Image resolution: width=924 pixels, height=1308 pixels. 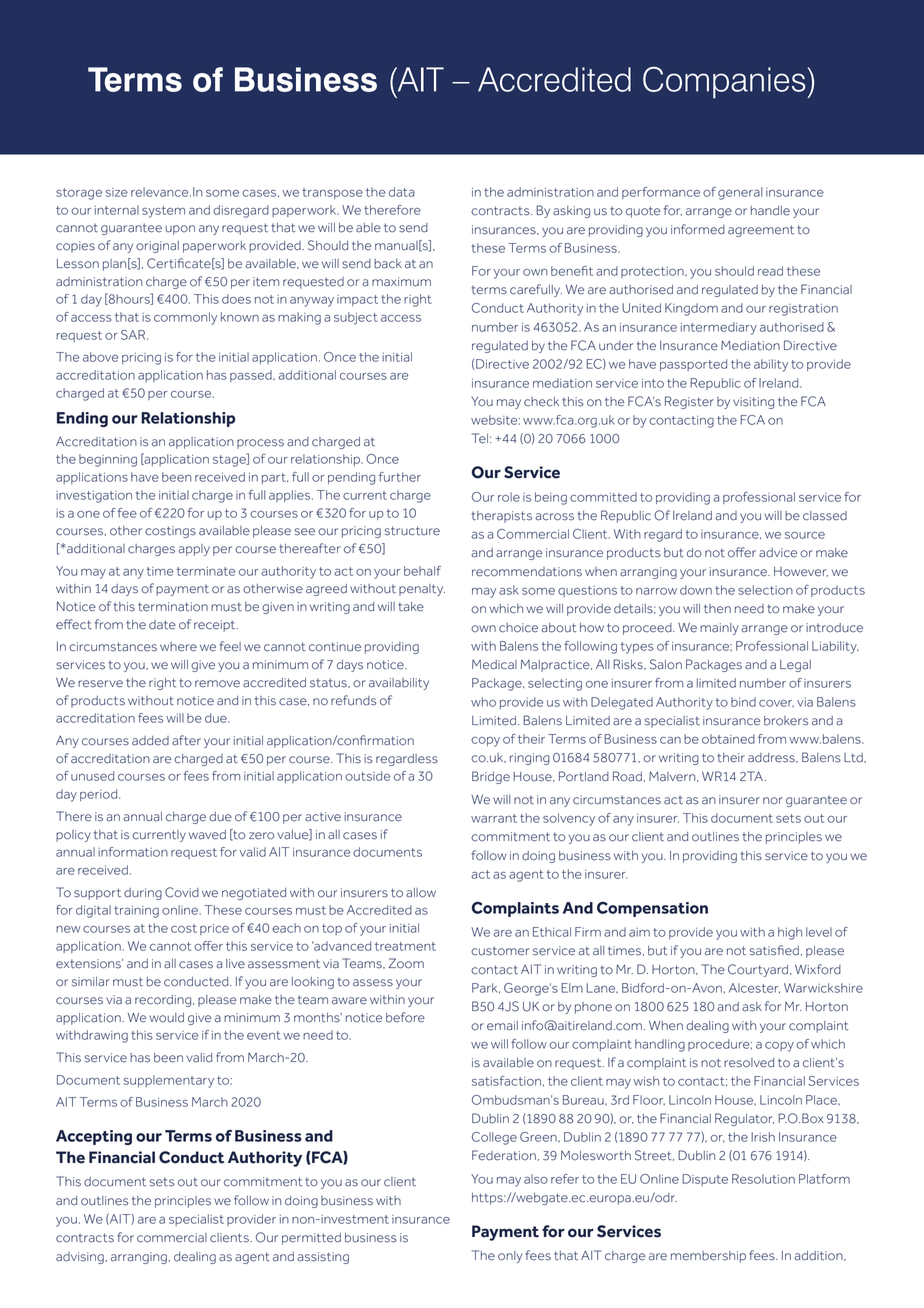 I want to click on advising, so click(x=80, y=1258).
